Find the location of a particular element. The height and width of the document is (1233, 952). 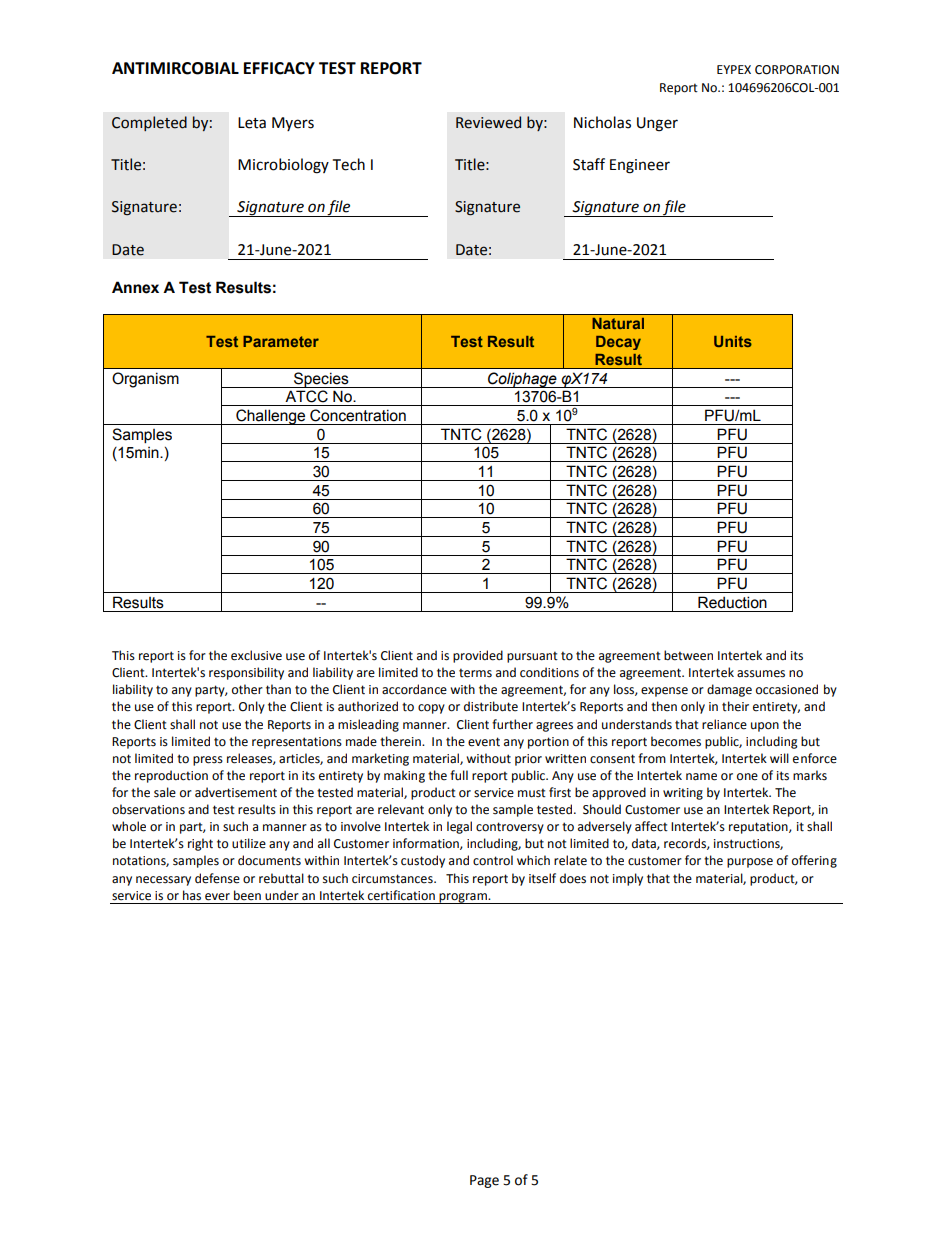

Challenge is located at coordinates (271, 417).
